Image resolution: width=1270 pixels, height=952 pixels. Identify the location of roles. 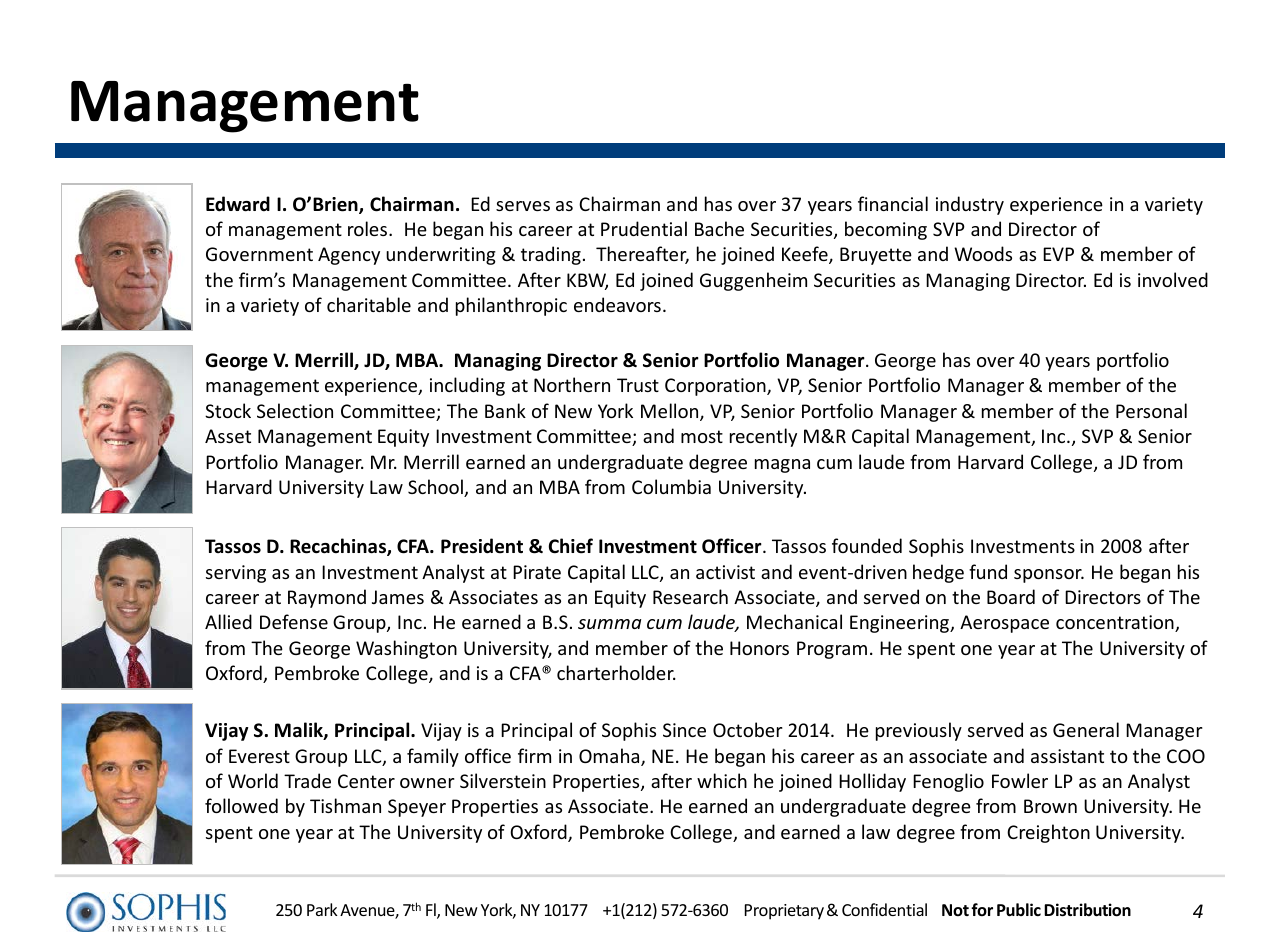
(367, 228).
